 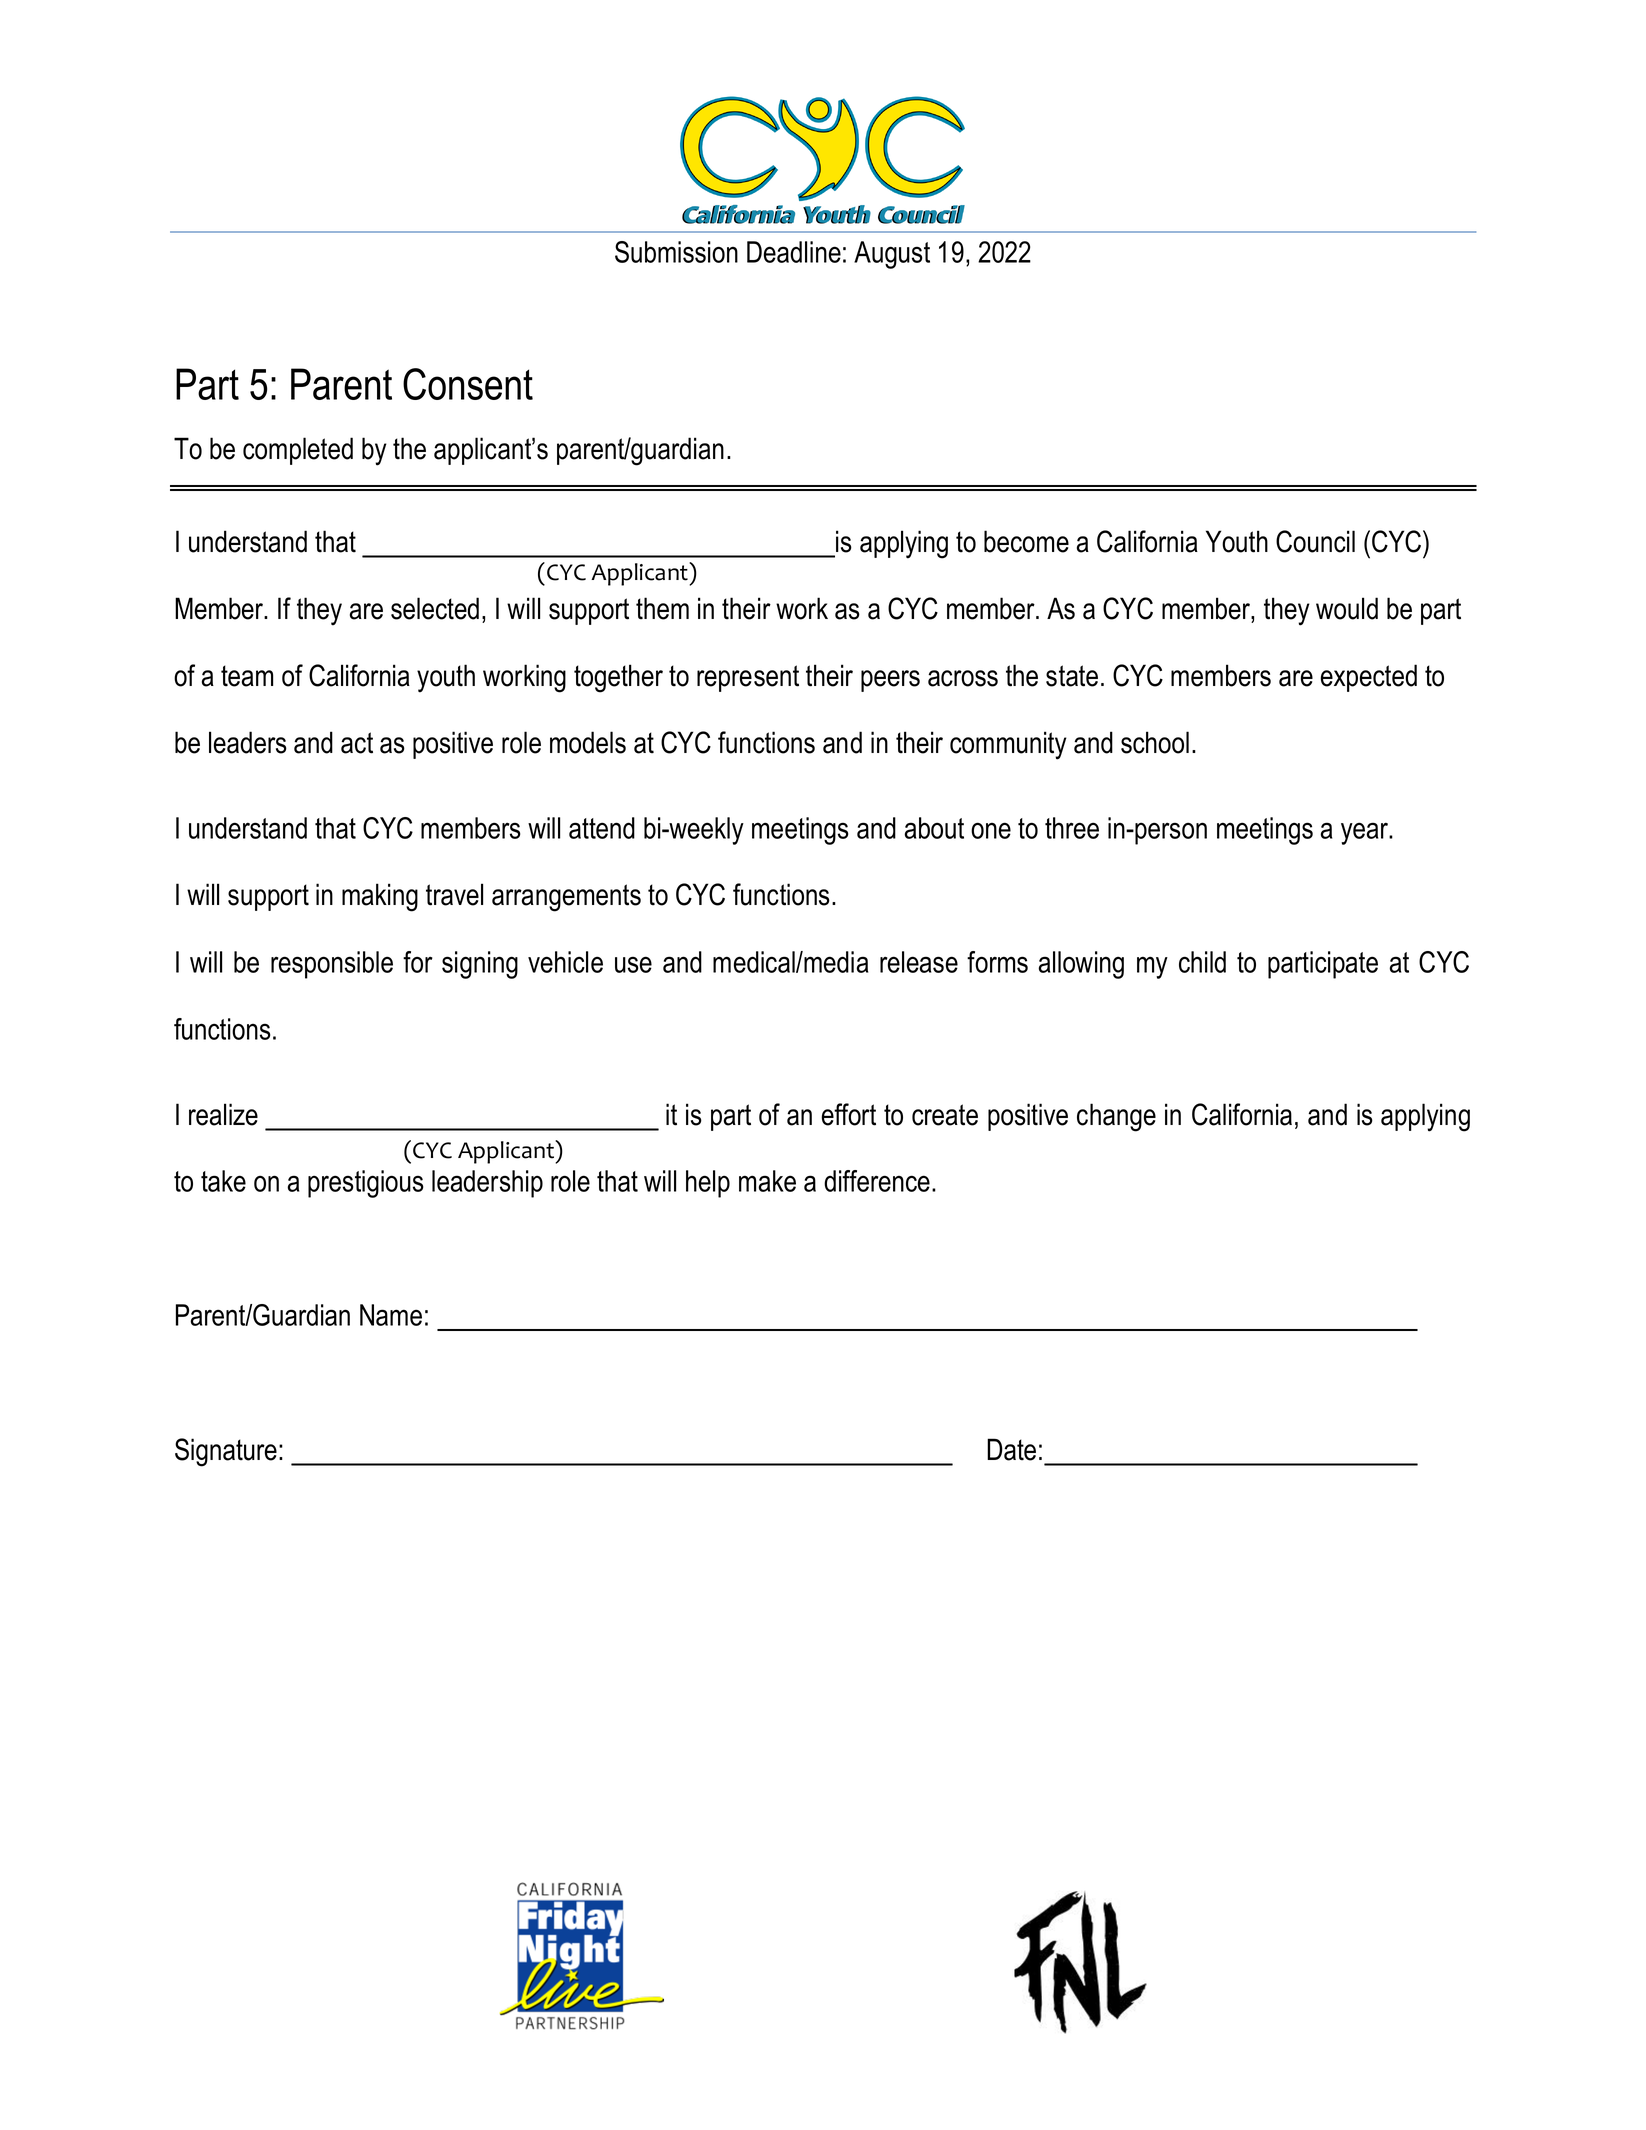 I want to click on Deadline, so click(x=794, y=252).
